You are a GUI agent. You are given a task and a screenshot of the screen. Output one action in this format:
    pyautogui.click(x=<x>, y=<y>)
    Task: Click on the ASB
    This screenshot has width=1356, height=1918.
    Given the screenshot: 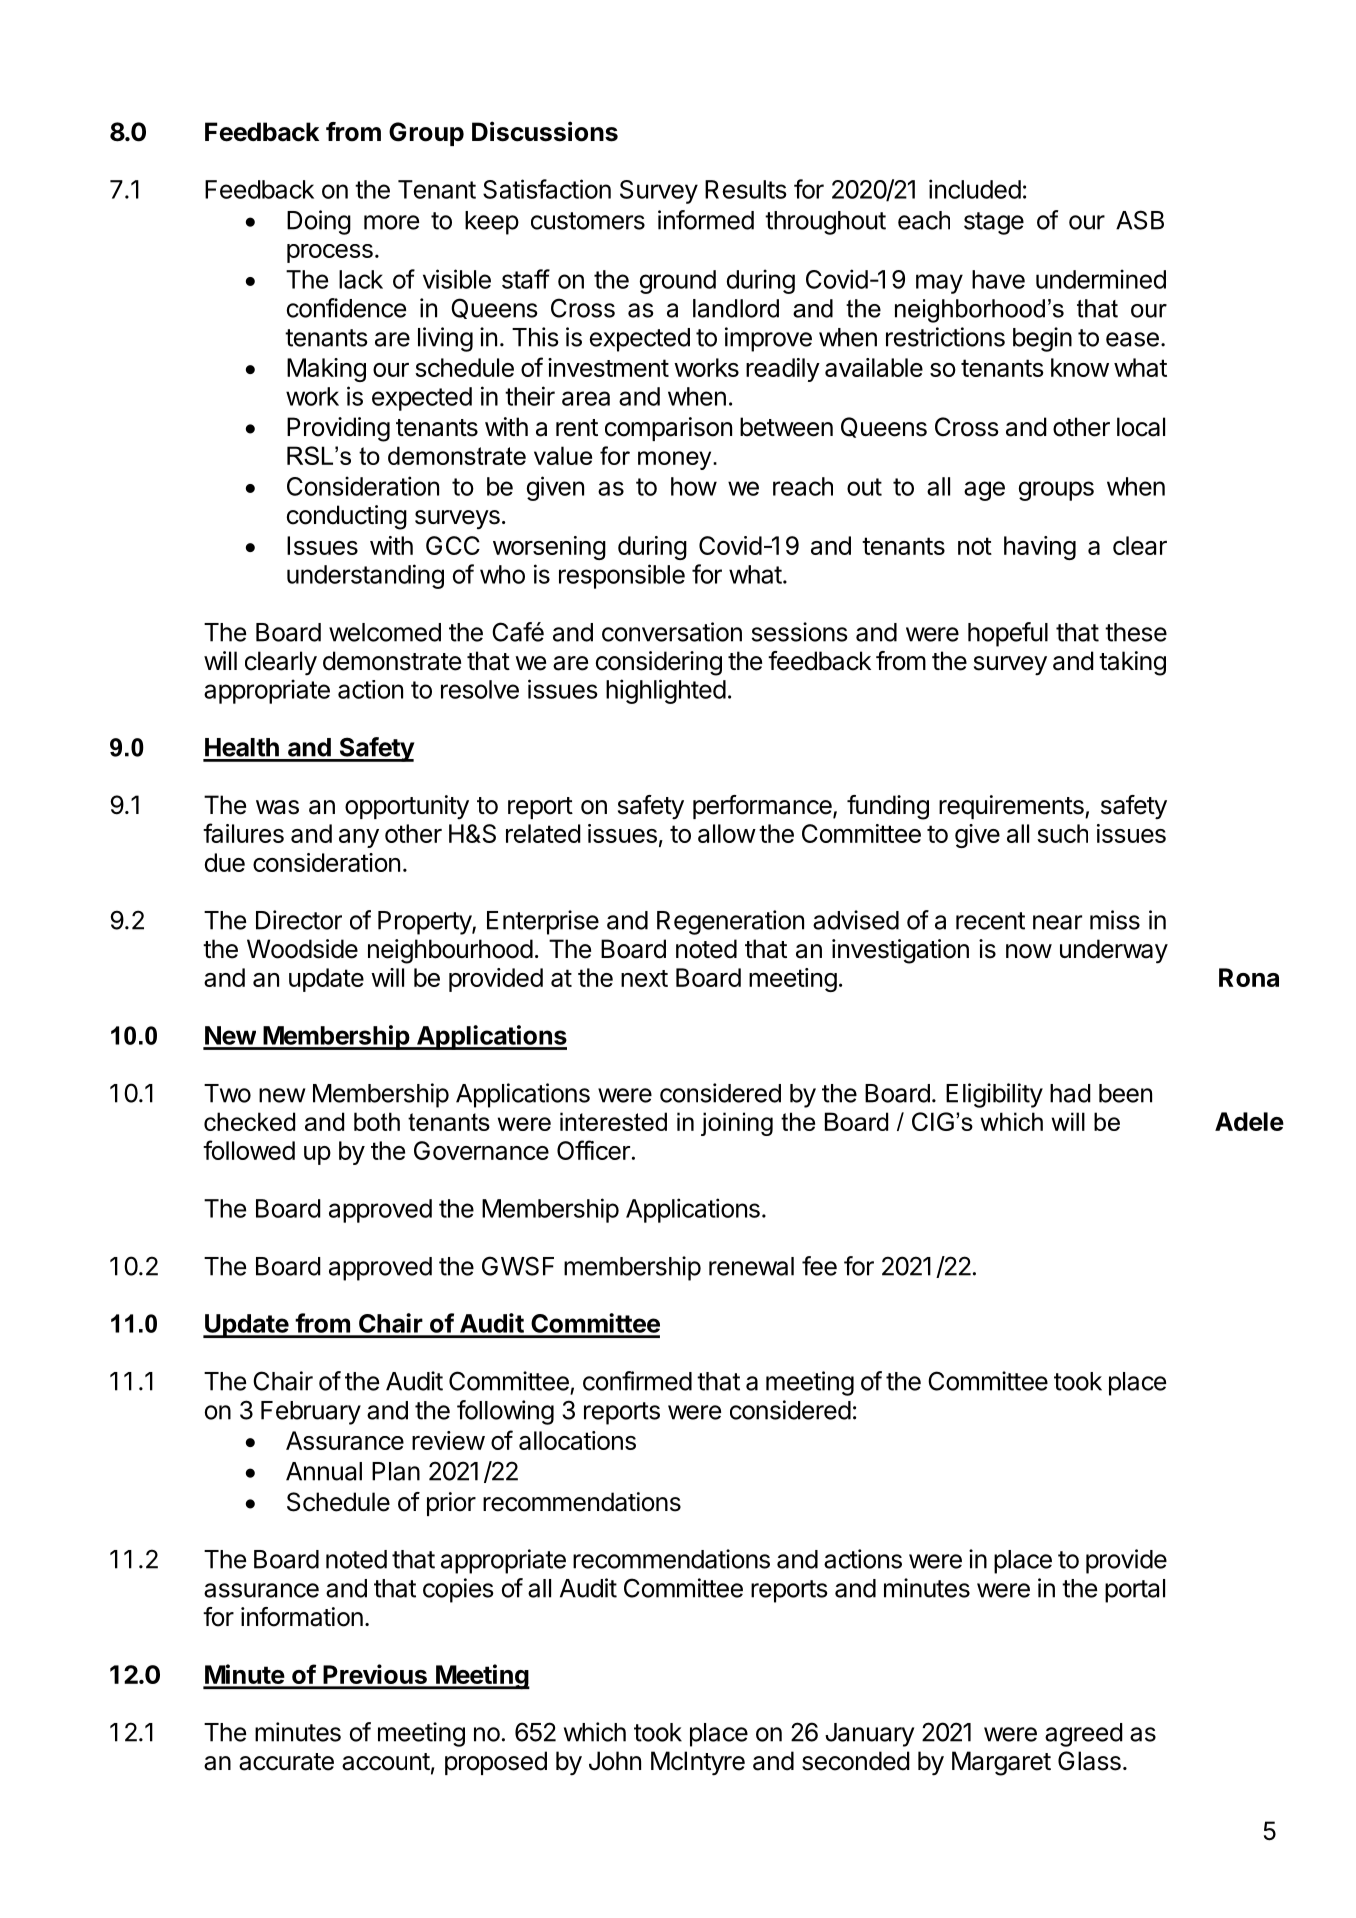 What is the action you would take?
    pyautogui.click(x=1140, y=220)
